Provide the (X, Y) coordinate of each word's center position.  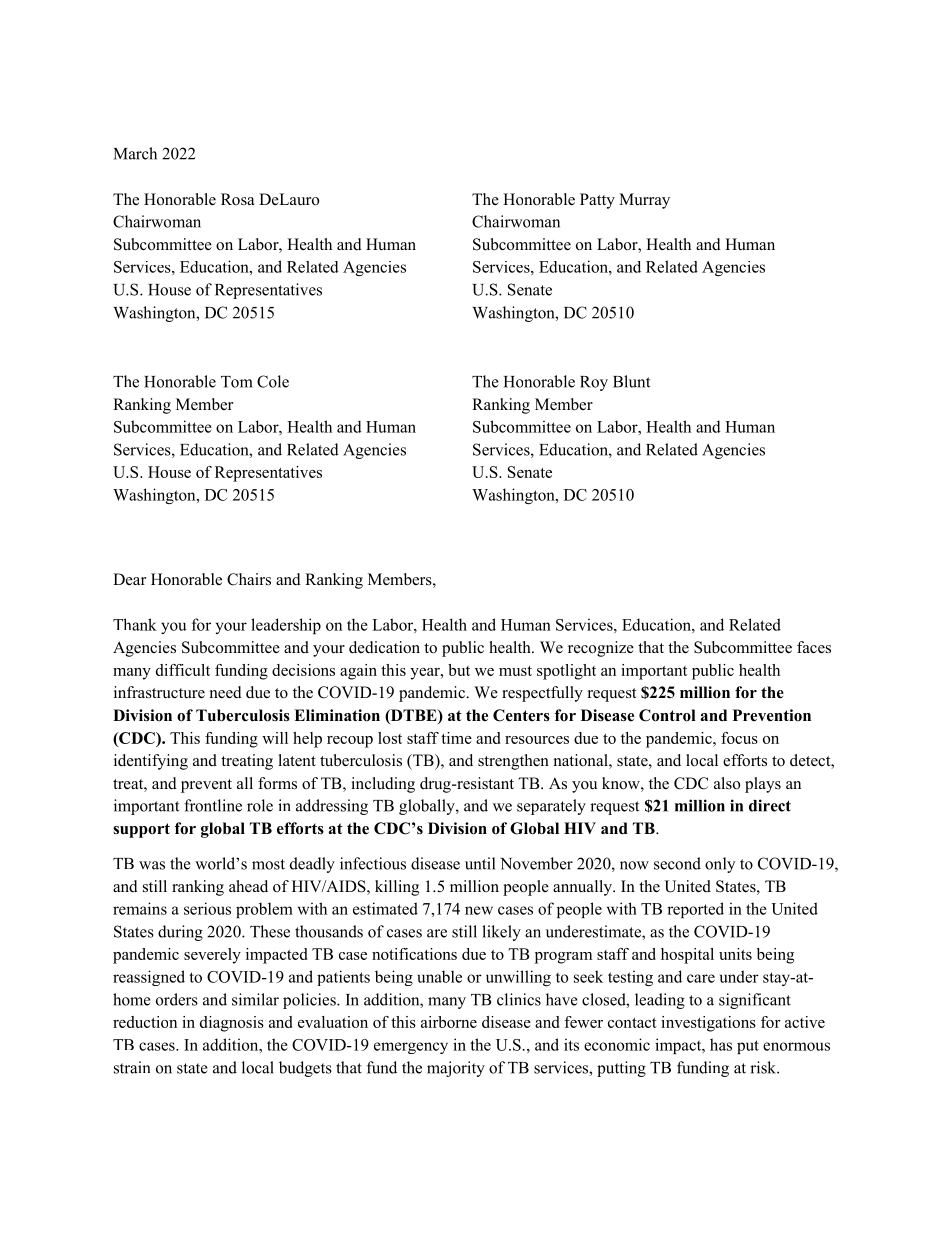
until (480, 863)
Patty (597, 201)
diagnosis (232, 1024)
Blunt (631, 381)
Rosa (237, 199)
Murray (644, 201)
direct (770, 805)
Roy (594, 383)
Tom (237, 382)
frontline (213, 805)
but (459, 670)
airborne (449, 1022)
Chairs (249, 579)
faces (814, 647)
